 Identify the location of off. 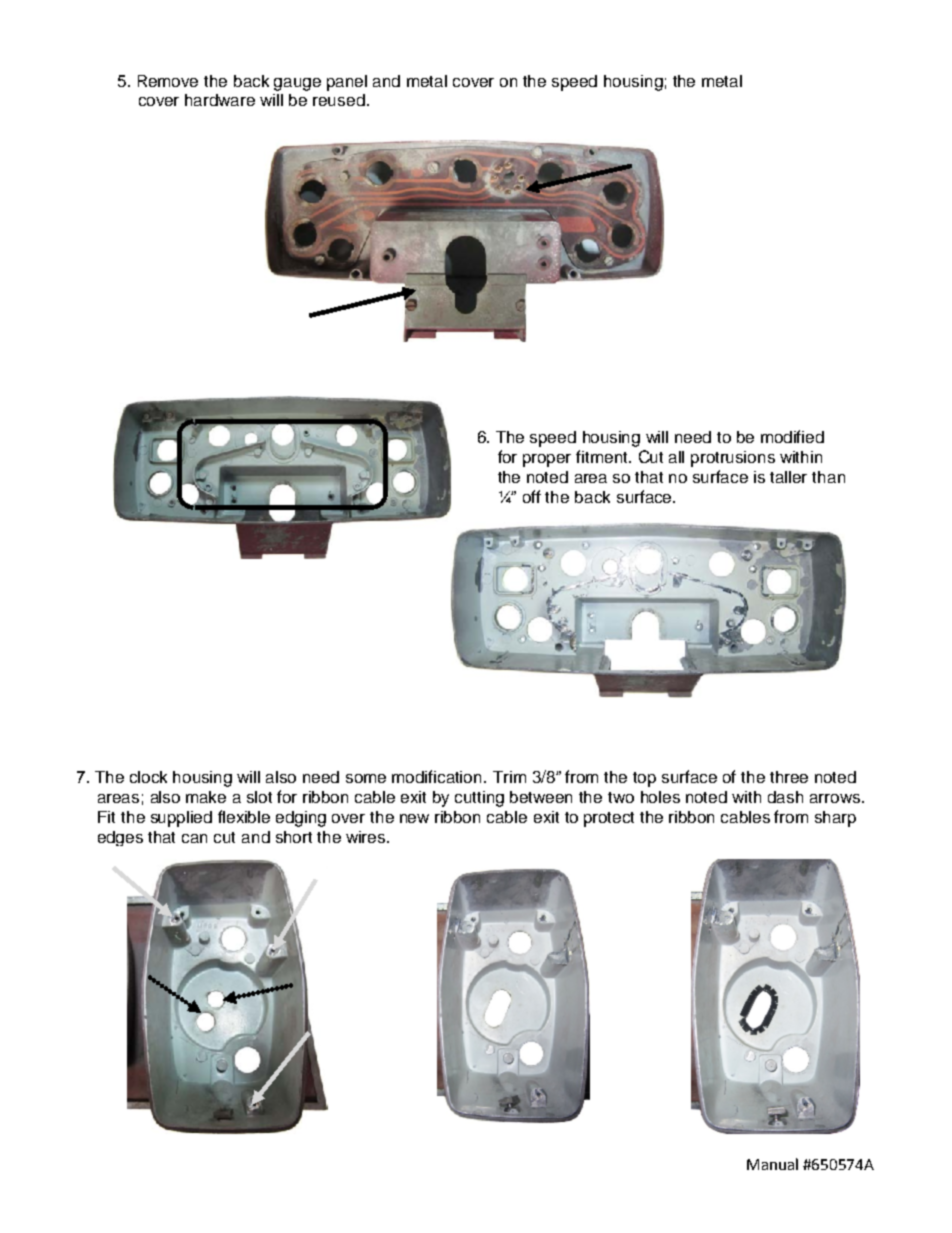
(532, 496).
